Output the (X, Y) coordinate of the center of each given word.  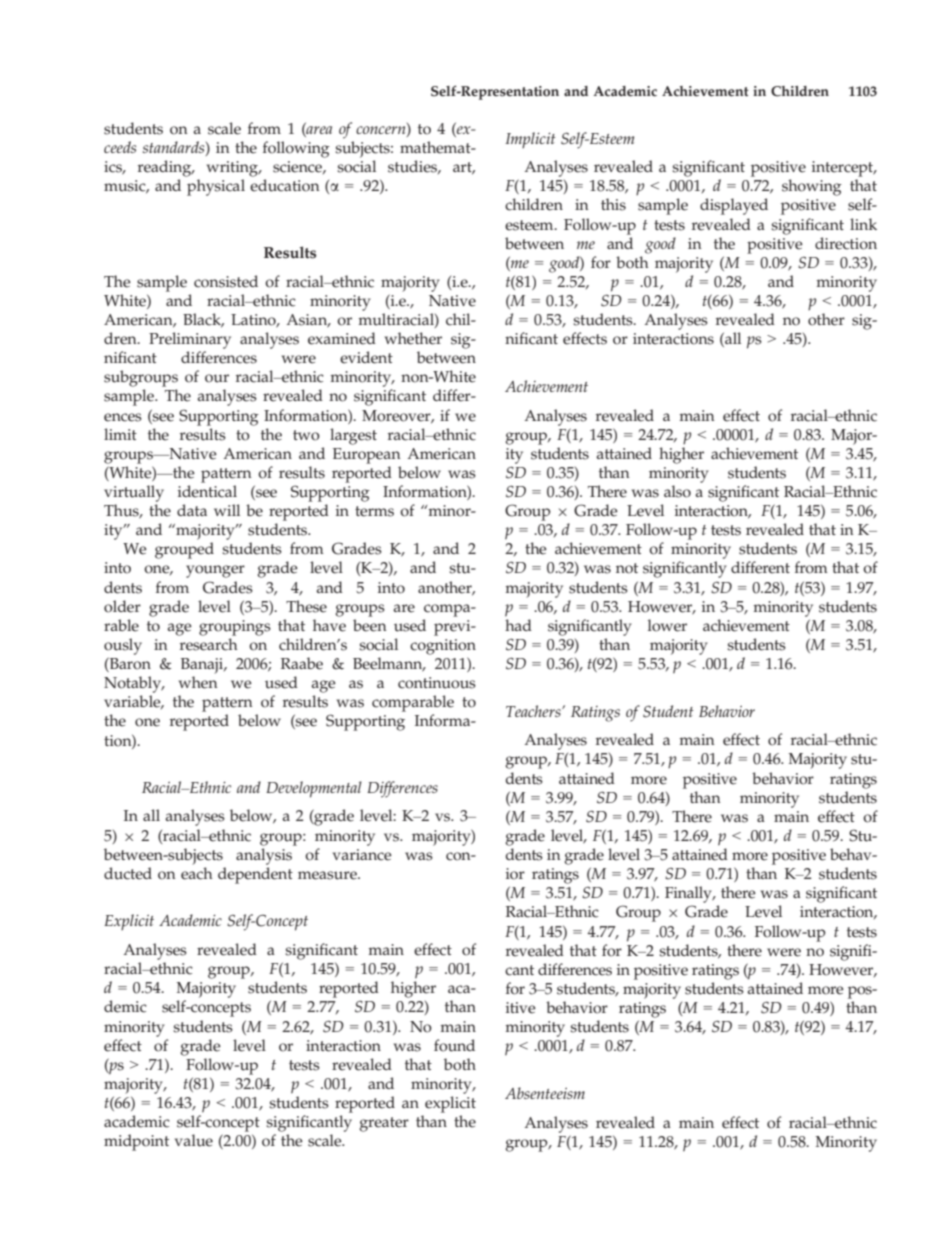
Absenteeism (545, 1093)
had (518, 625)
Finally (689, 894)
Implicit (530, 140)
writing (233, 169)
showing (812, 187)
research (209, 644)
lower (667, 625)
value (194, 1140)
